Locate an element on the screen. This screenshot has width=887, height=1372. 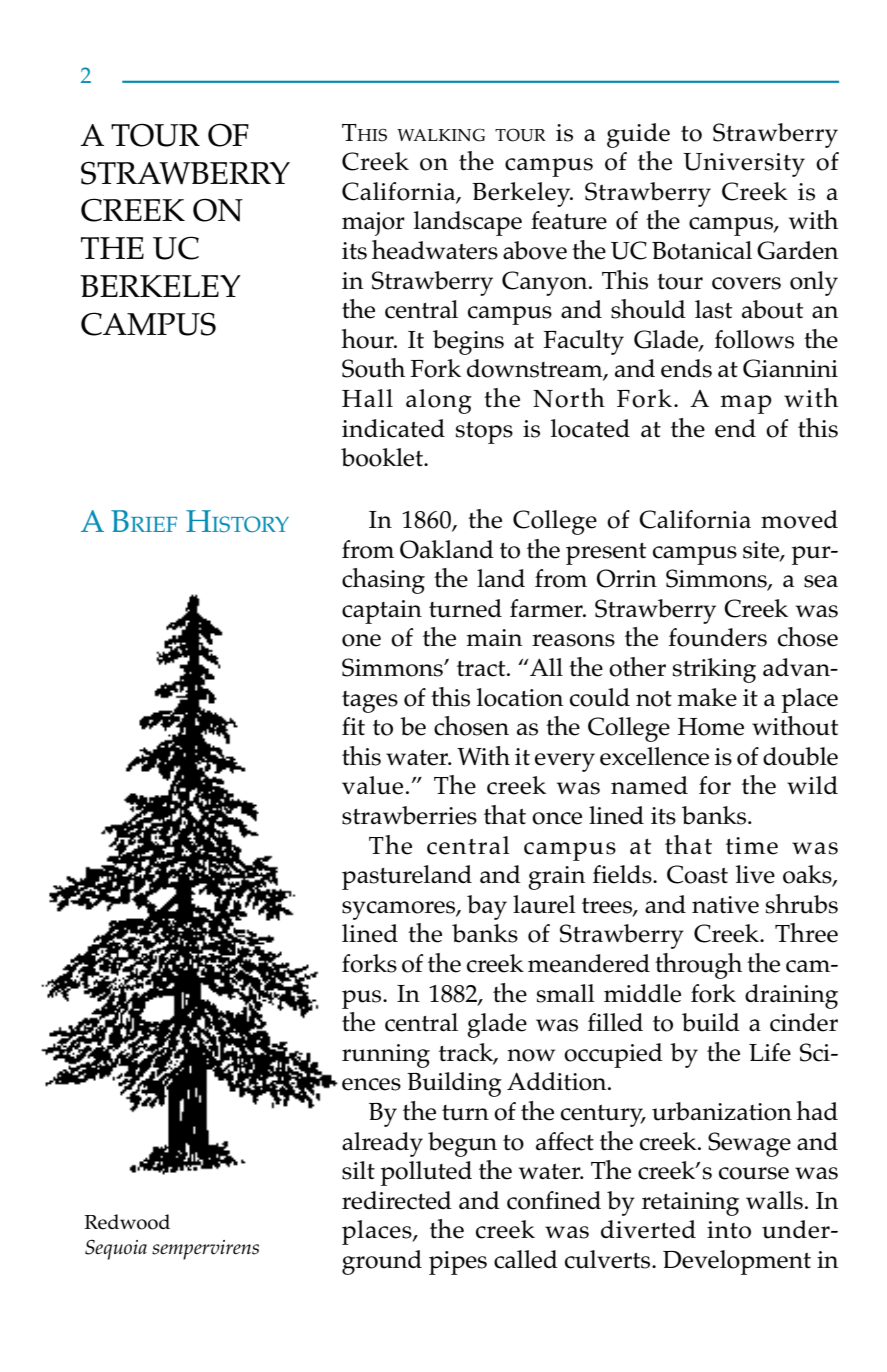
major is located at coordinates (373, 224).
